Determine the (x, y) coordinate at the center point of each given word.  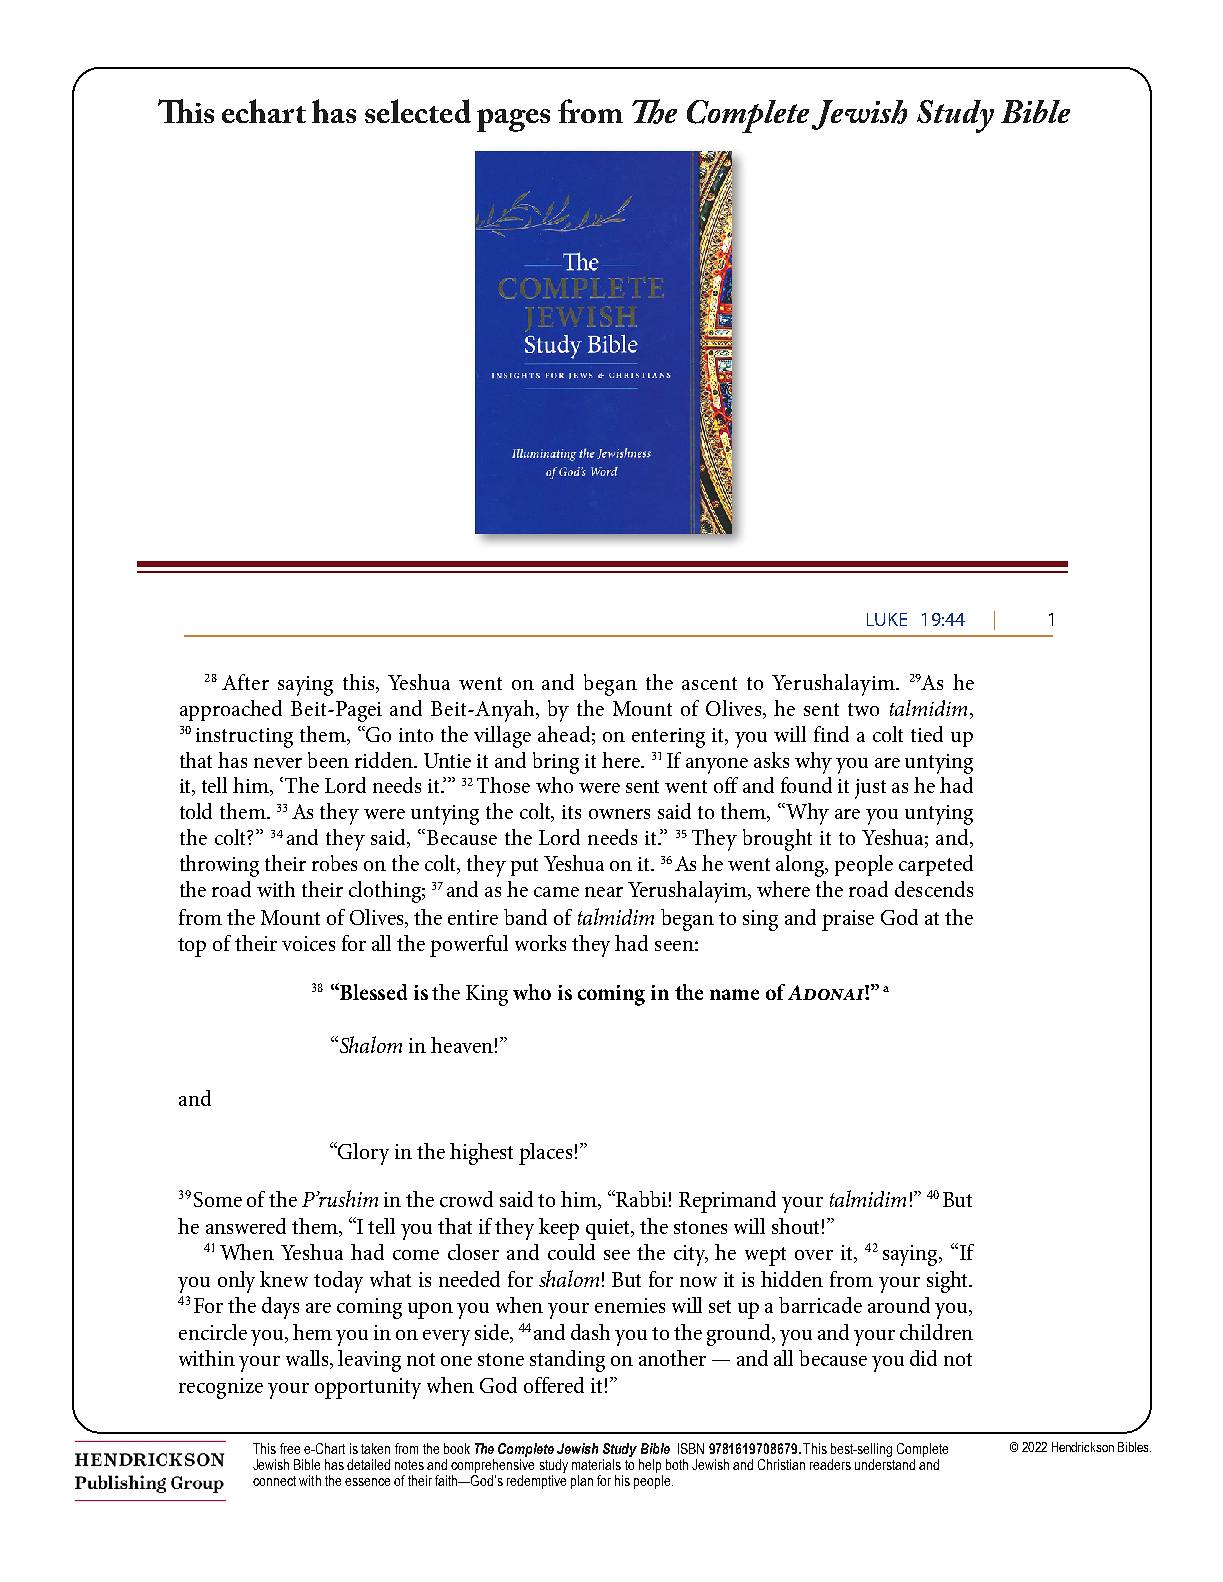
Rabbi (640, 1198)
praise (848, 920)
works (540, 943)
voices (308, 943)
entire (473, 917)
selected (418, 111)
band (525, 917)
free (290, 1448)
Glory (363, 1154)
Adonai (827, 992)
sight (949, 1282)
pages (513, 120)
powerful (469, 946)
